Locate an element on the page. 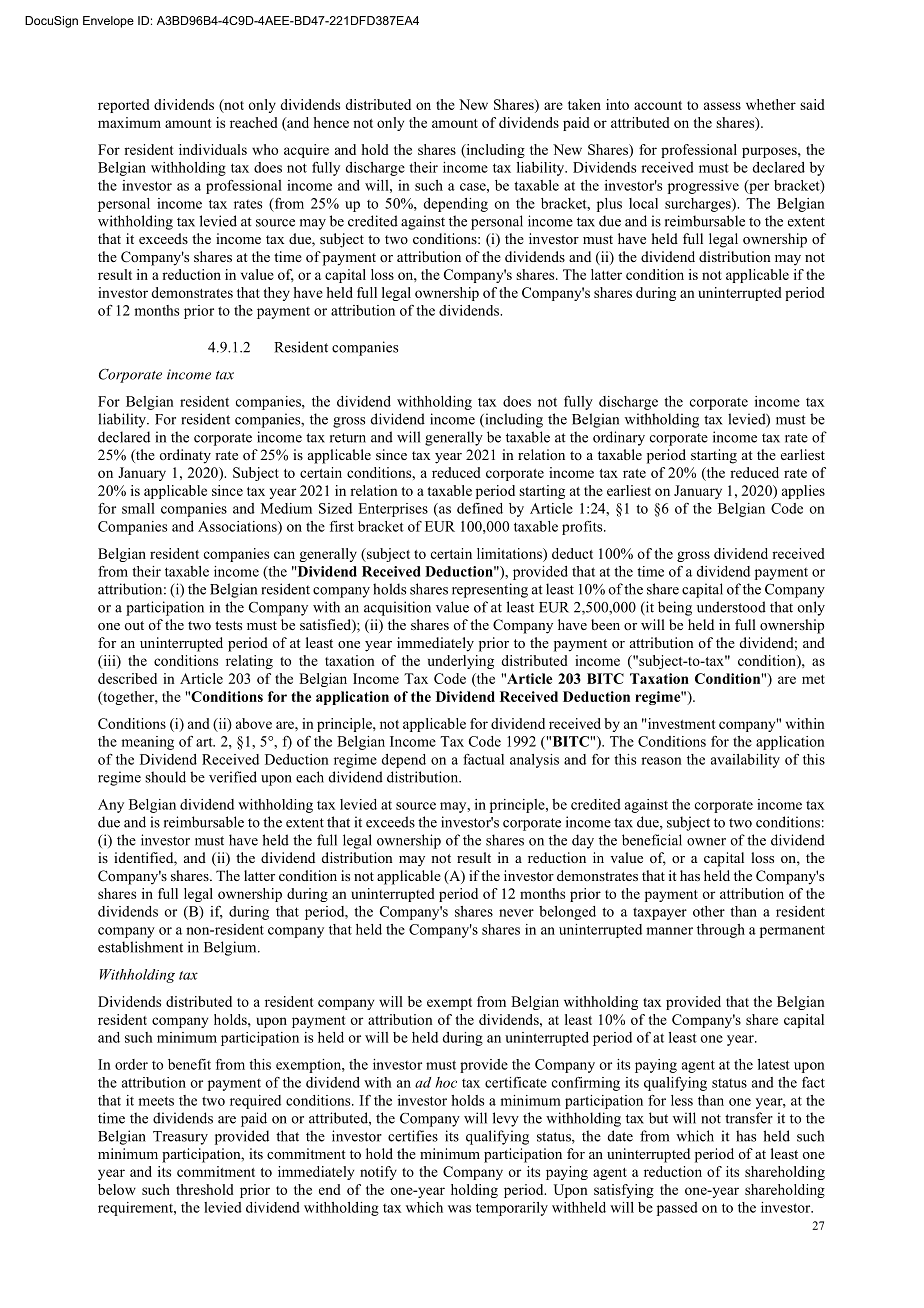  verified is located at coordinates (233, 777).
